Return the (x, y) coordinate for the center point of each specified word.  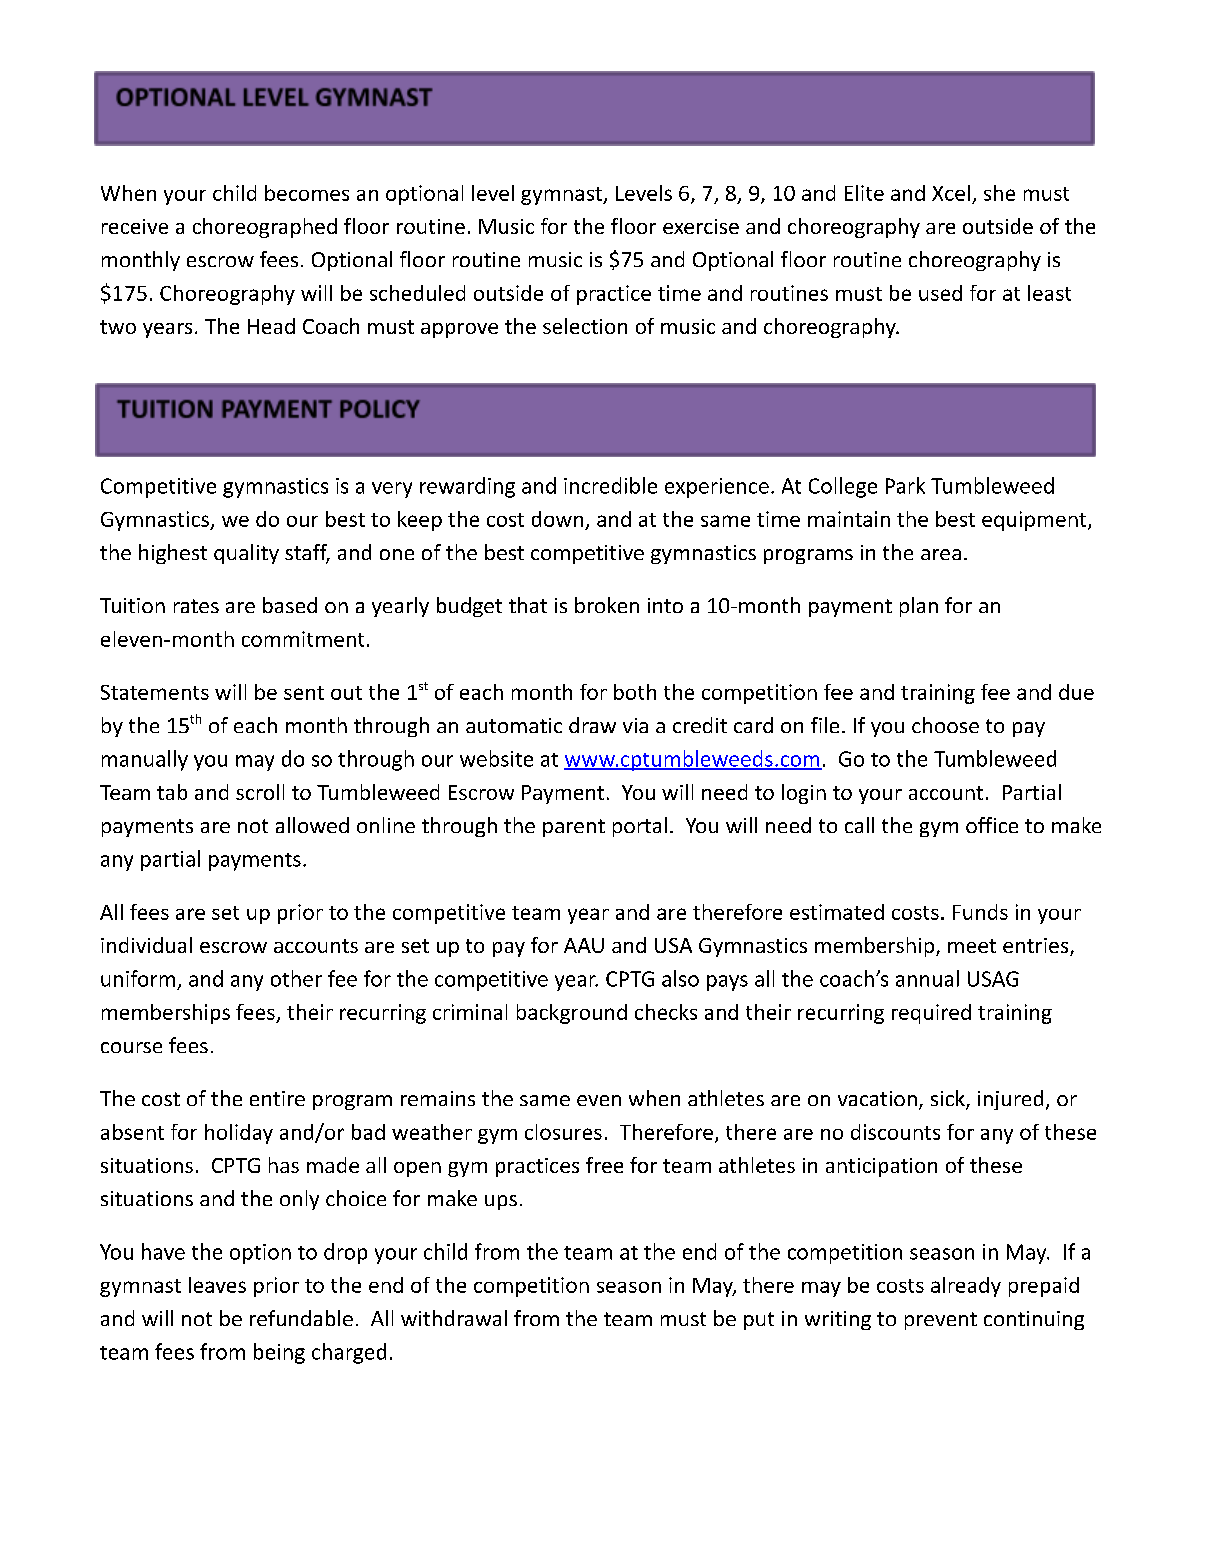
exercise (701, 226)
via (635, 725)
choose (945, 725)
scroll (260, 792)
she (999, 193)
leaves (217, 1285)
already (966, 1287)
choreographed (265, 228)
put (759, 1321)
